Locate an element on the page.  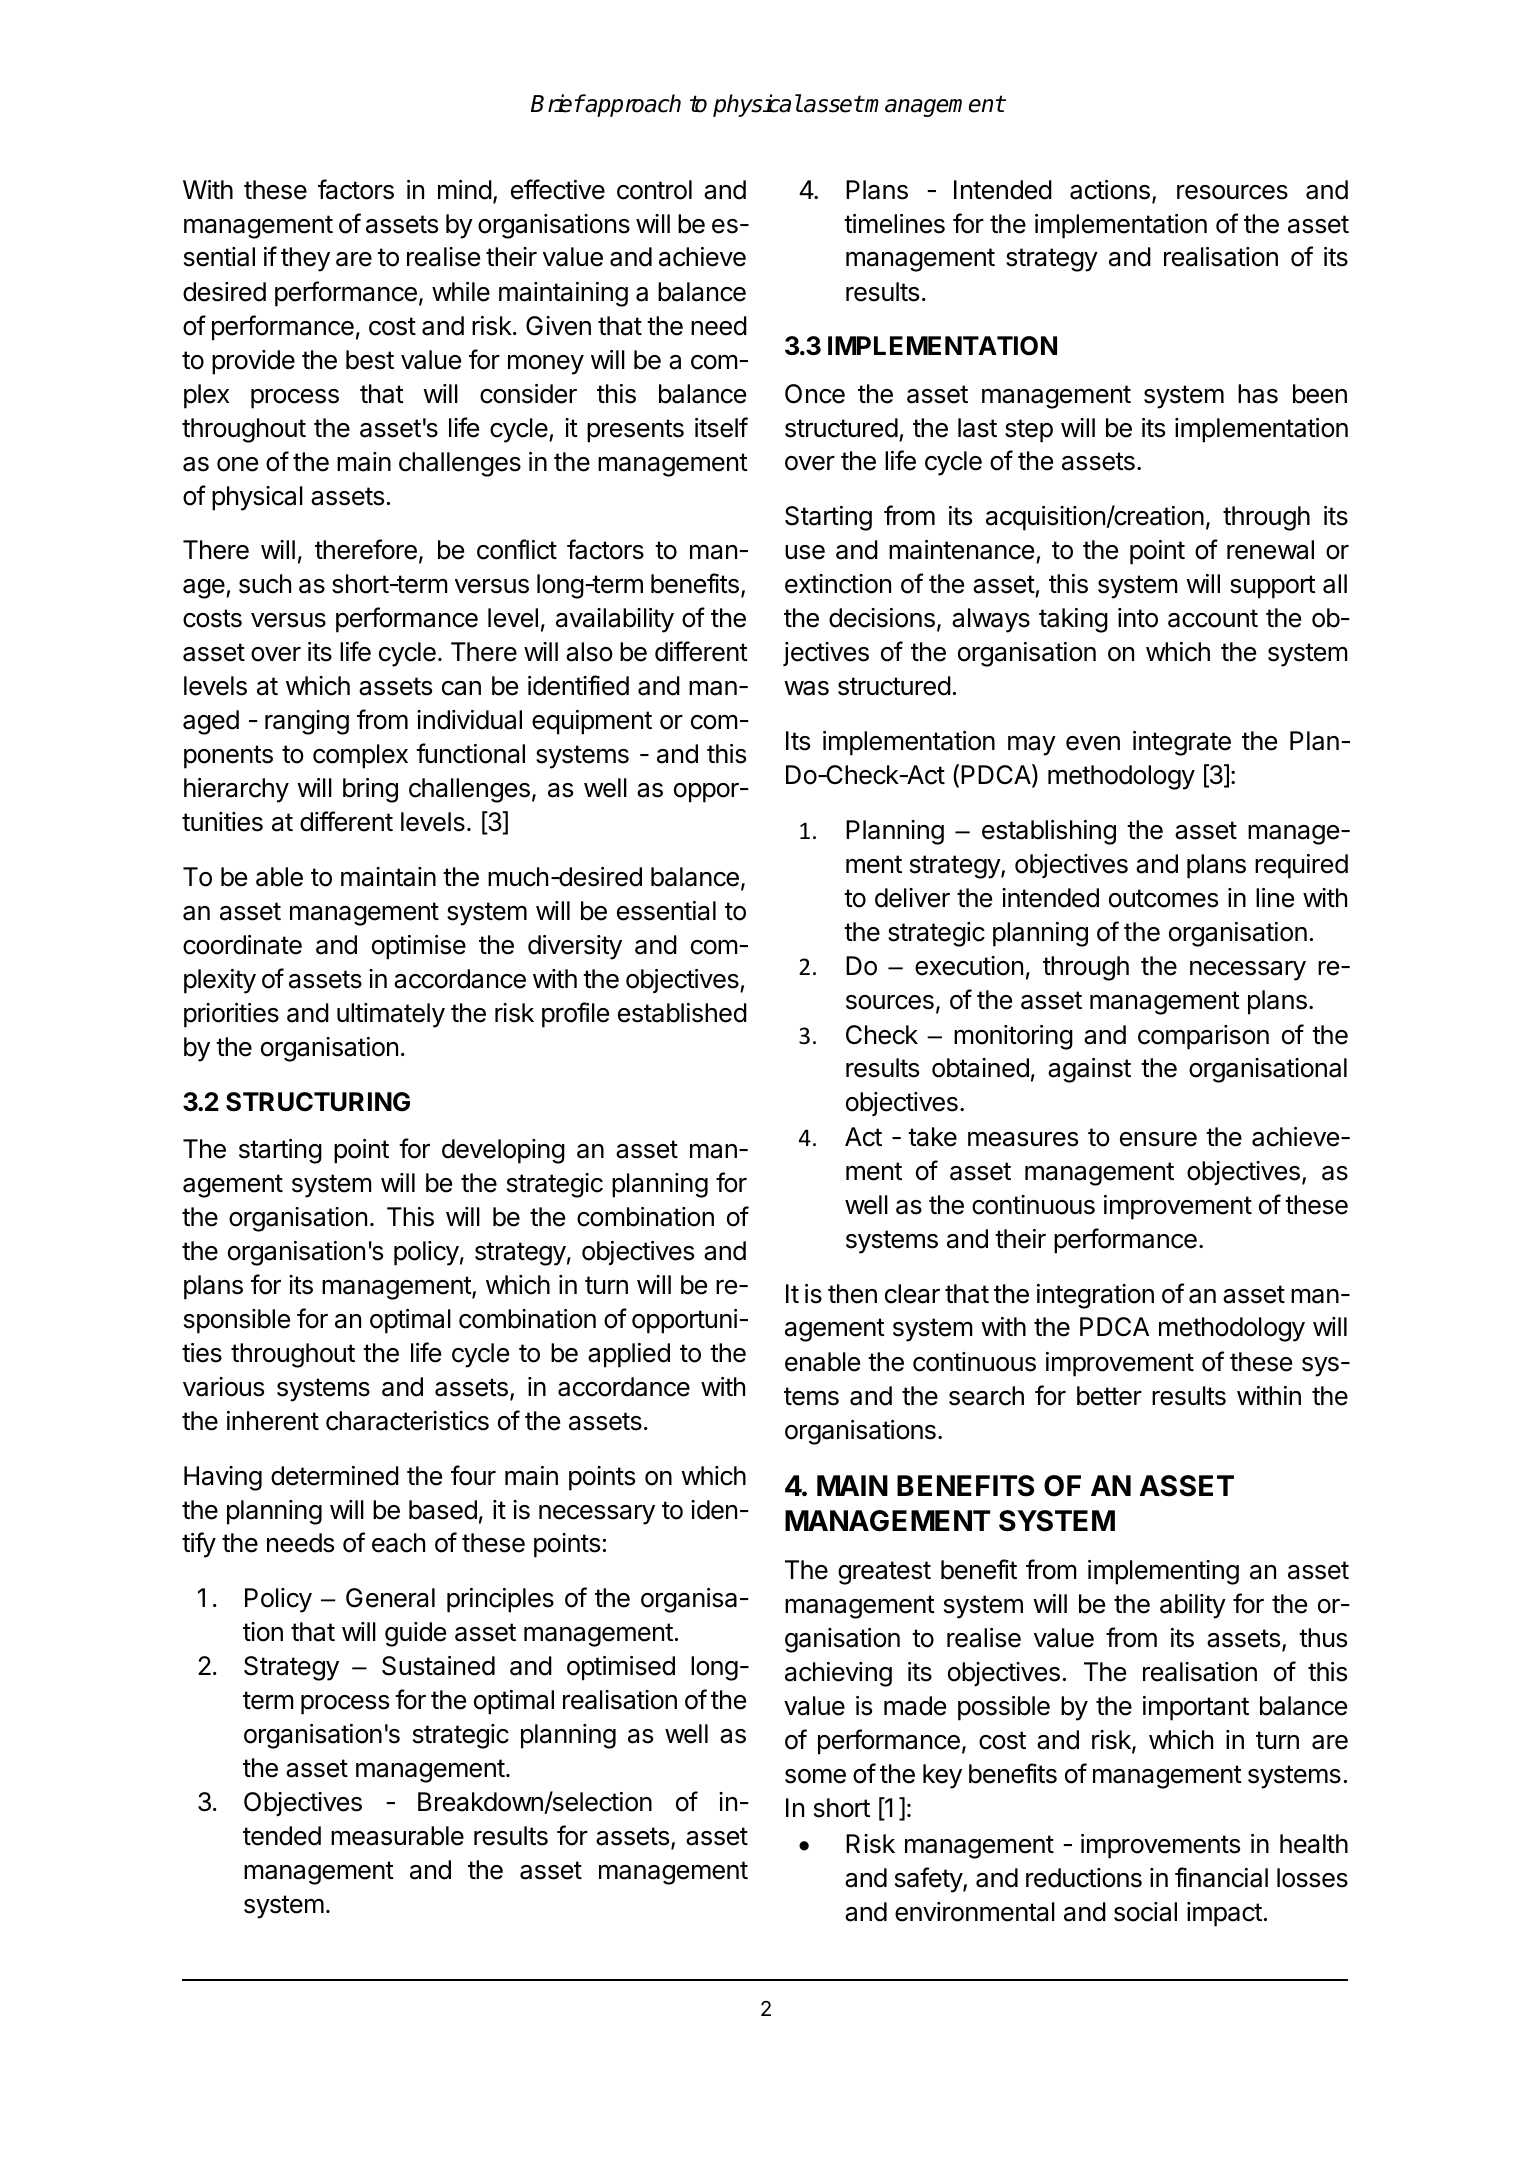
ultimately is located at coordinates (391, 1015).
